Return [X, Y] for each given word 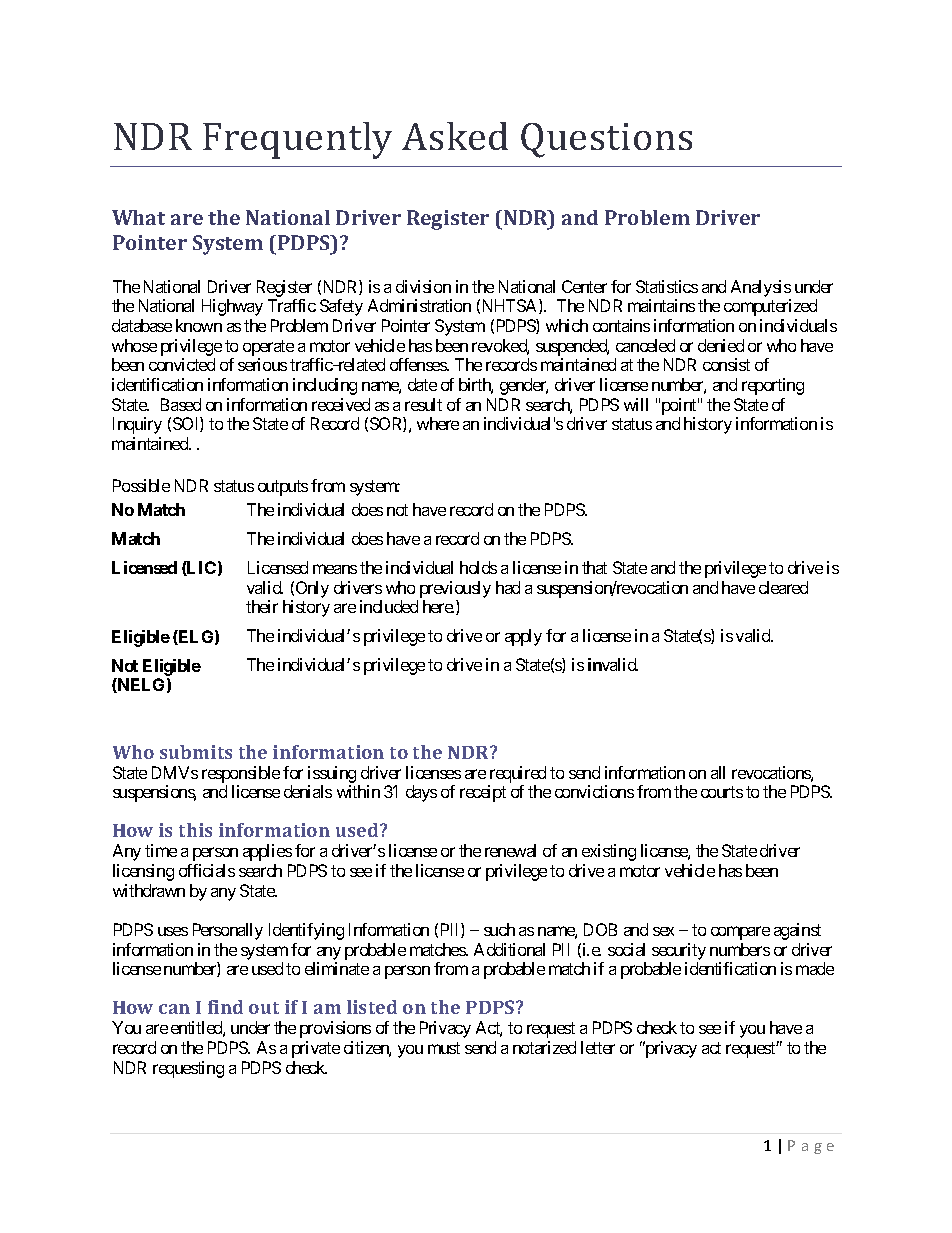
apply [523, 637]
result [423, 404]
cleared [783, 587]
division [423, 286]
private [316, 1049]
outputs [283, 488]
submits [196, 752]
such [499, 929]
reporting [773, 386]
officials [207, 870]
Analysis [761, 288]
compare [740, 933]
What [138, 217]
